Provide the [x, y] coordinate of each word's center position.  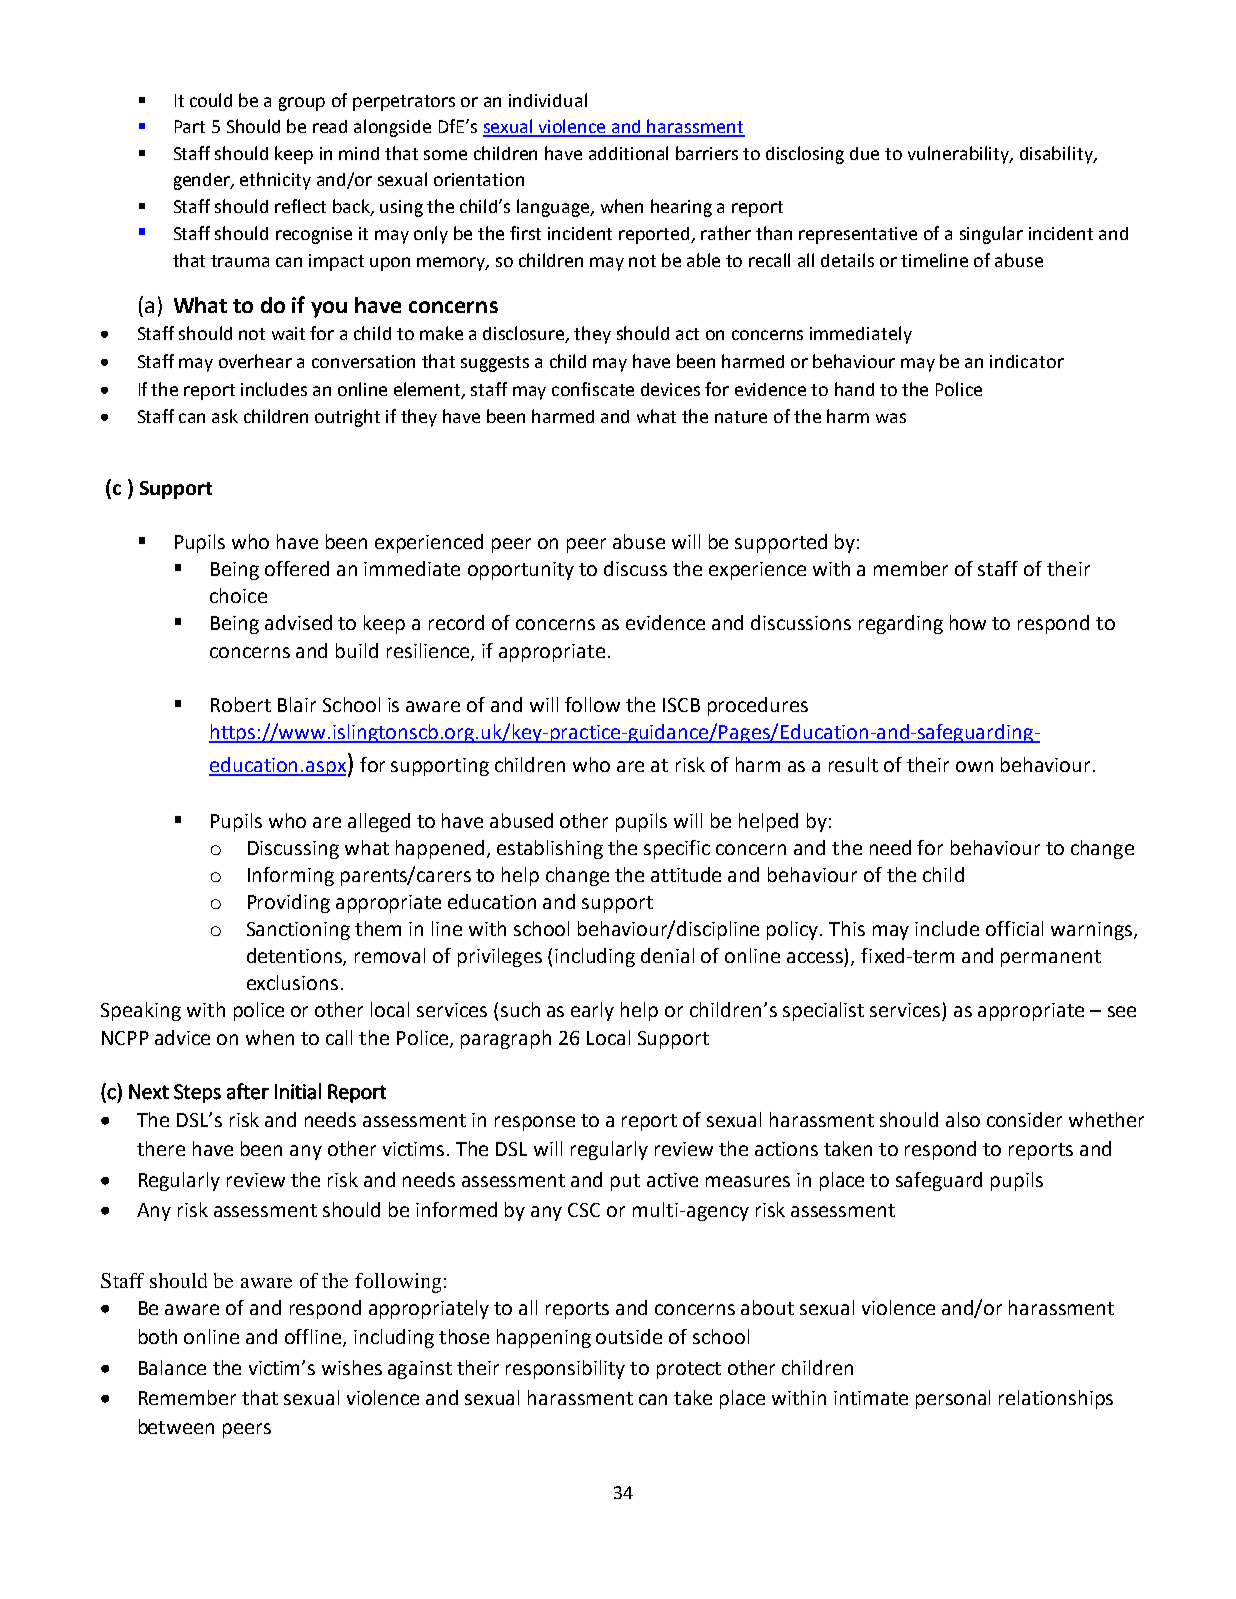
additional [628, 153]
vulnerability [960, 155]
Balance [172, 1367]
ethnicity [275, 181]
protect [689, 1370]
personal [953, 1399]
